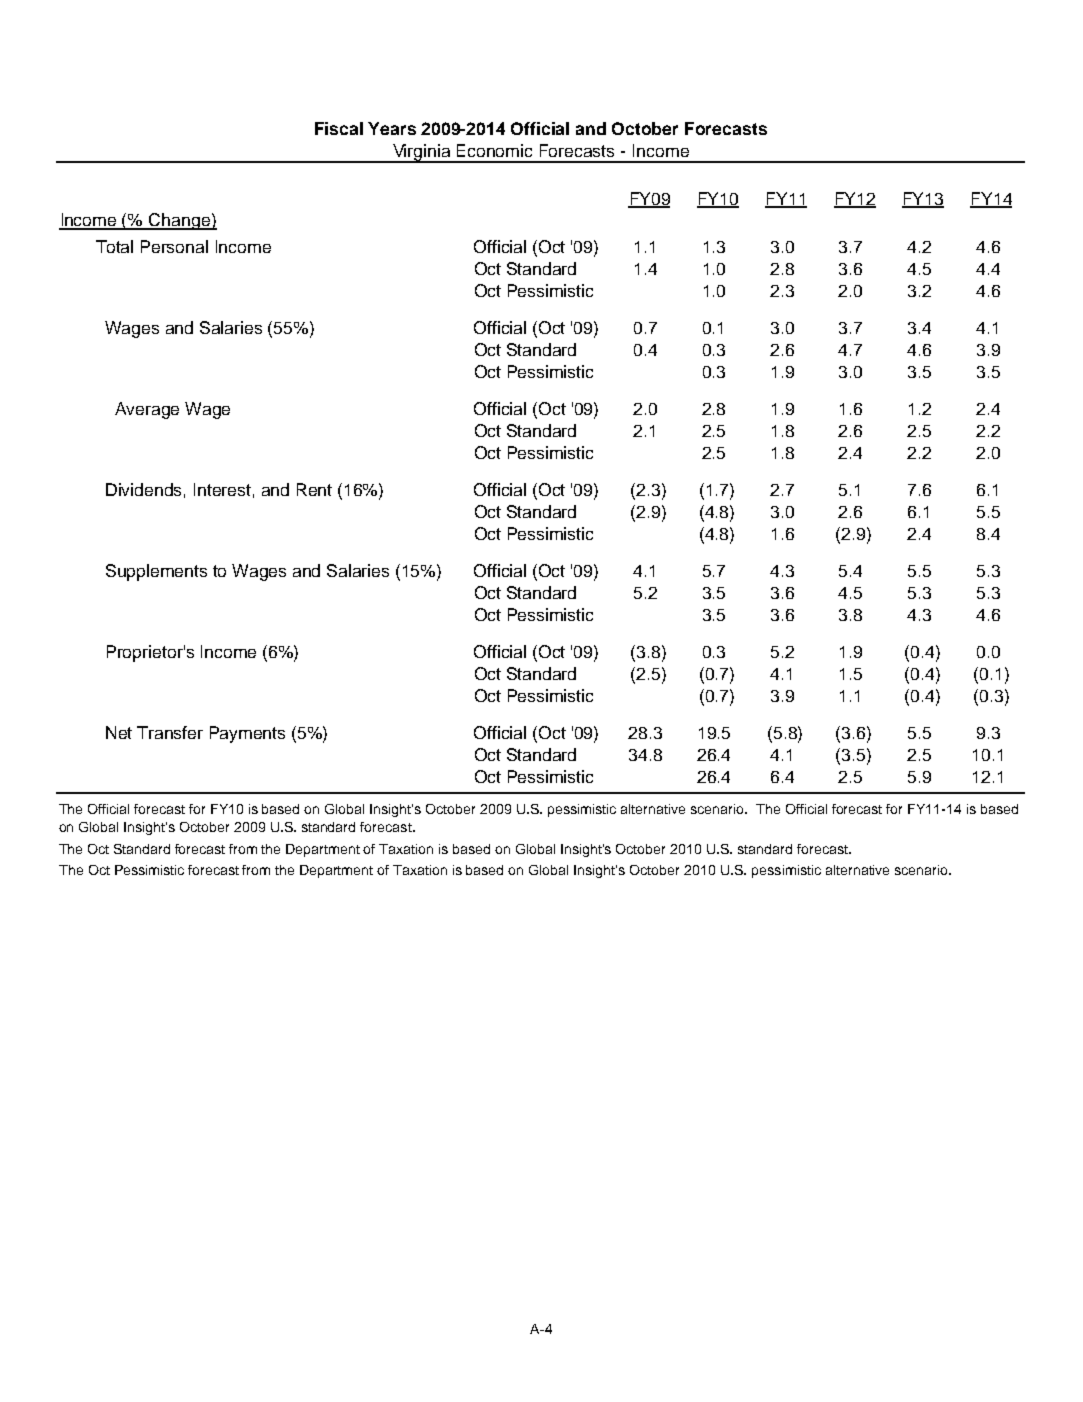  Describe the element at coordinates (170, 732) in the screenshot. I see `Transfer` at that location.
